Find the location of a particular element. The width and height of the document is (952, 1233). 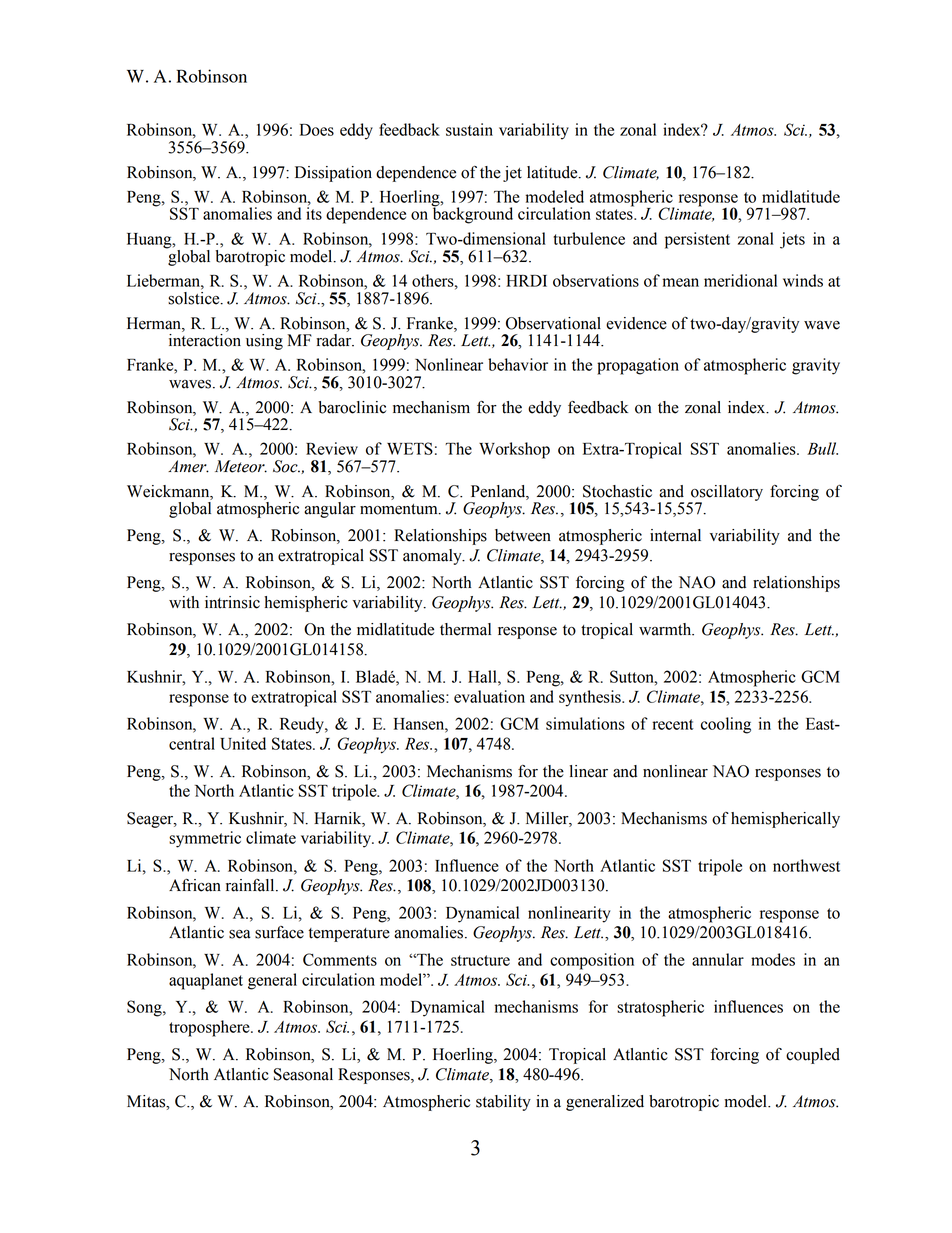

persistent is located at coordinates (697, 240).
